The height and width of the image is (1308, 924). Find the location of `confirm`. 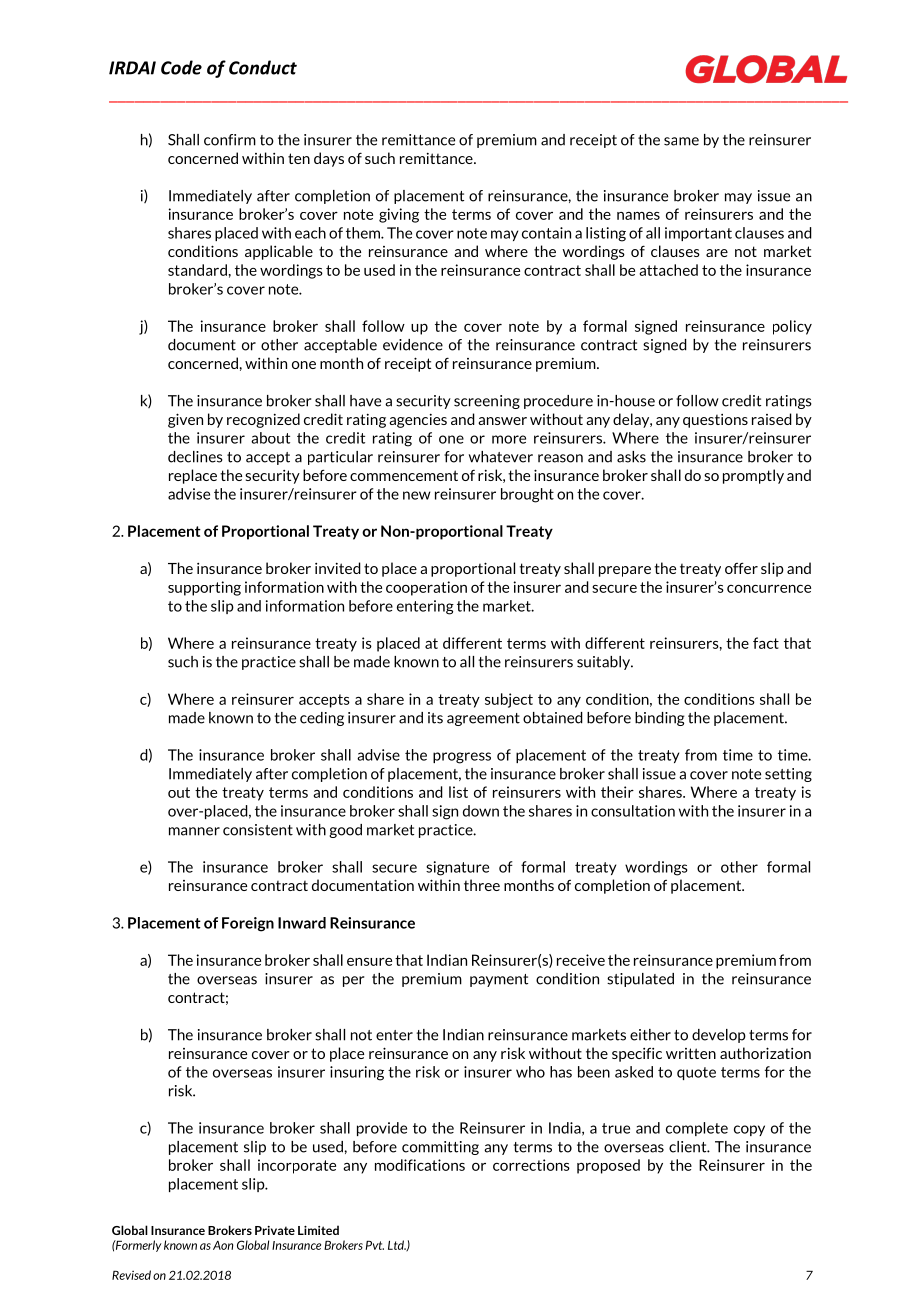

confirm is located at coordinates (230, 140).
